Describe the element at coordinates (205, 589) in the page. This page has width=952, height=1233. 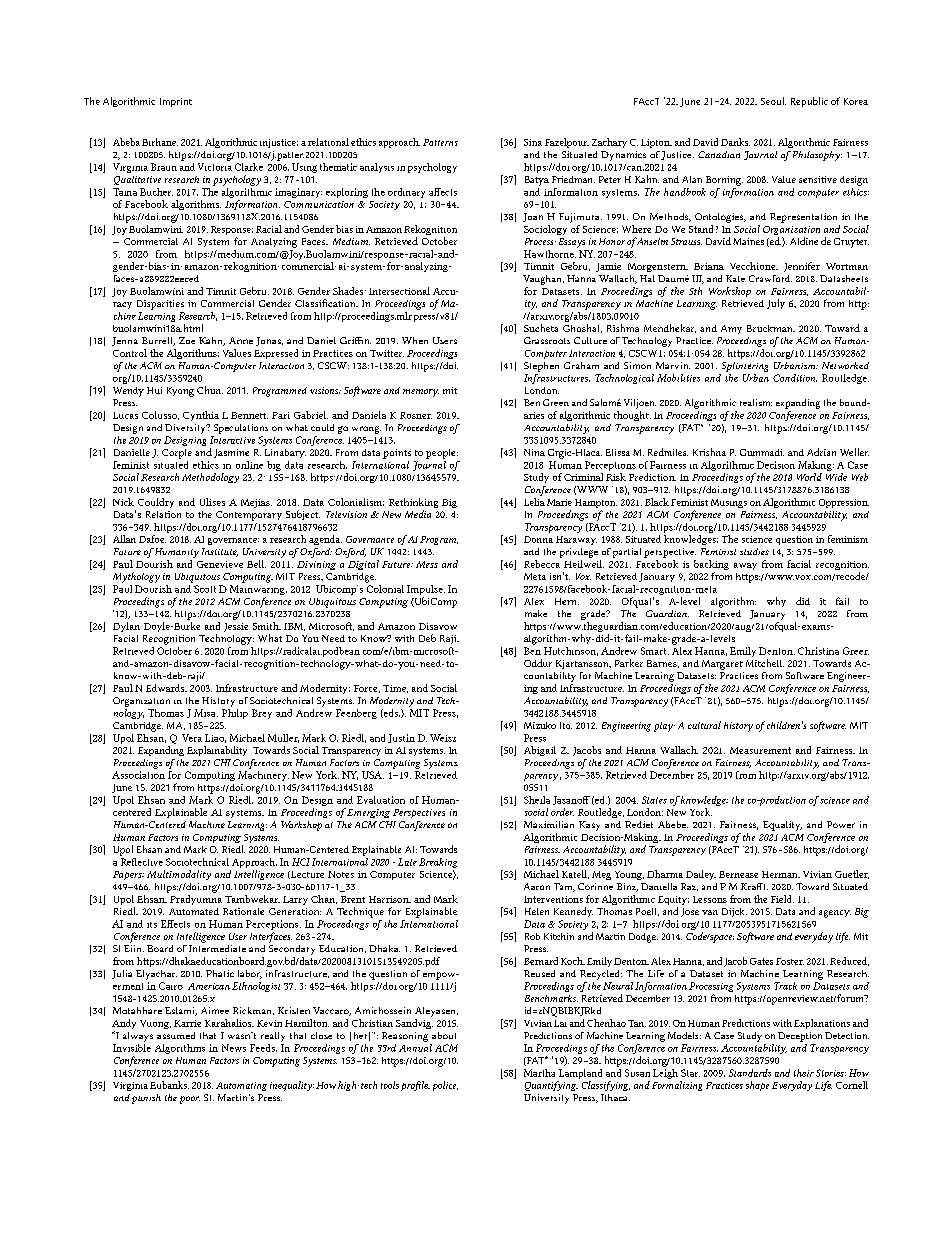
I see `Scott` at that location.
